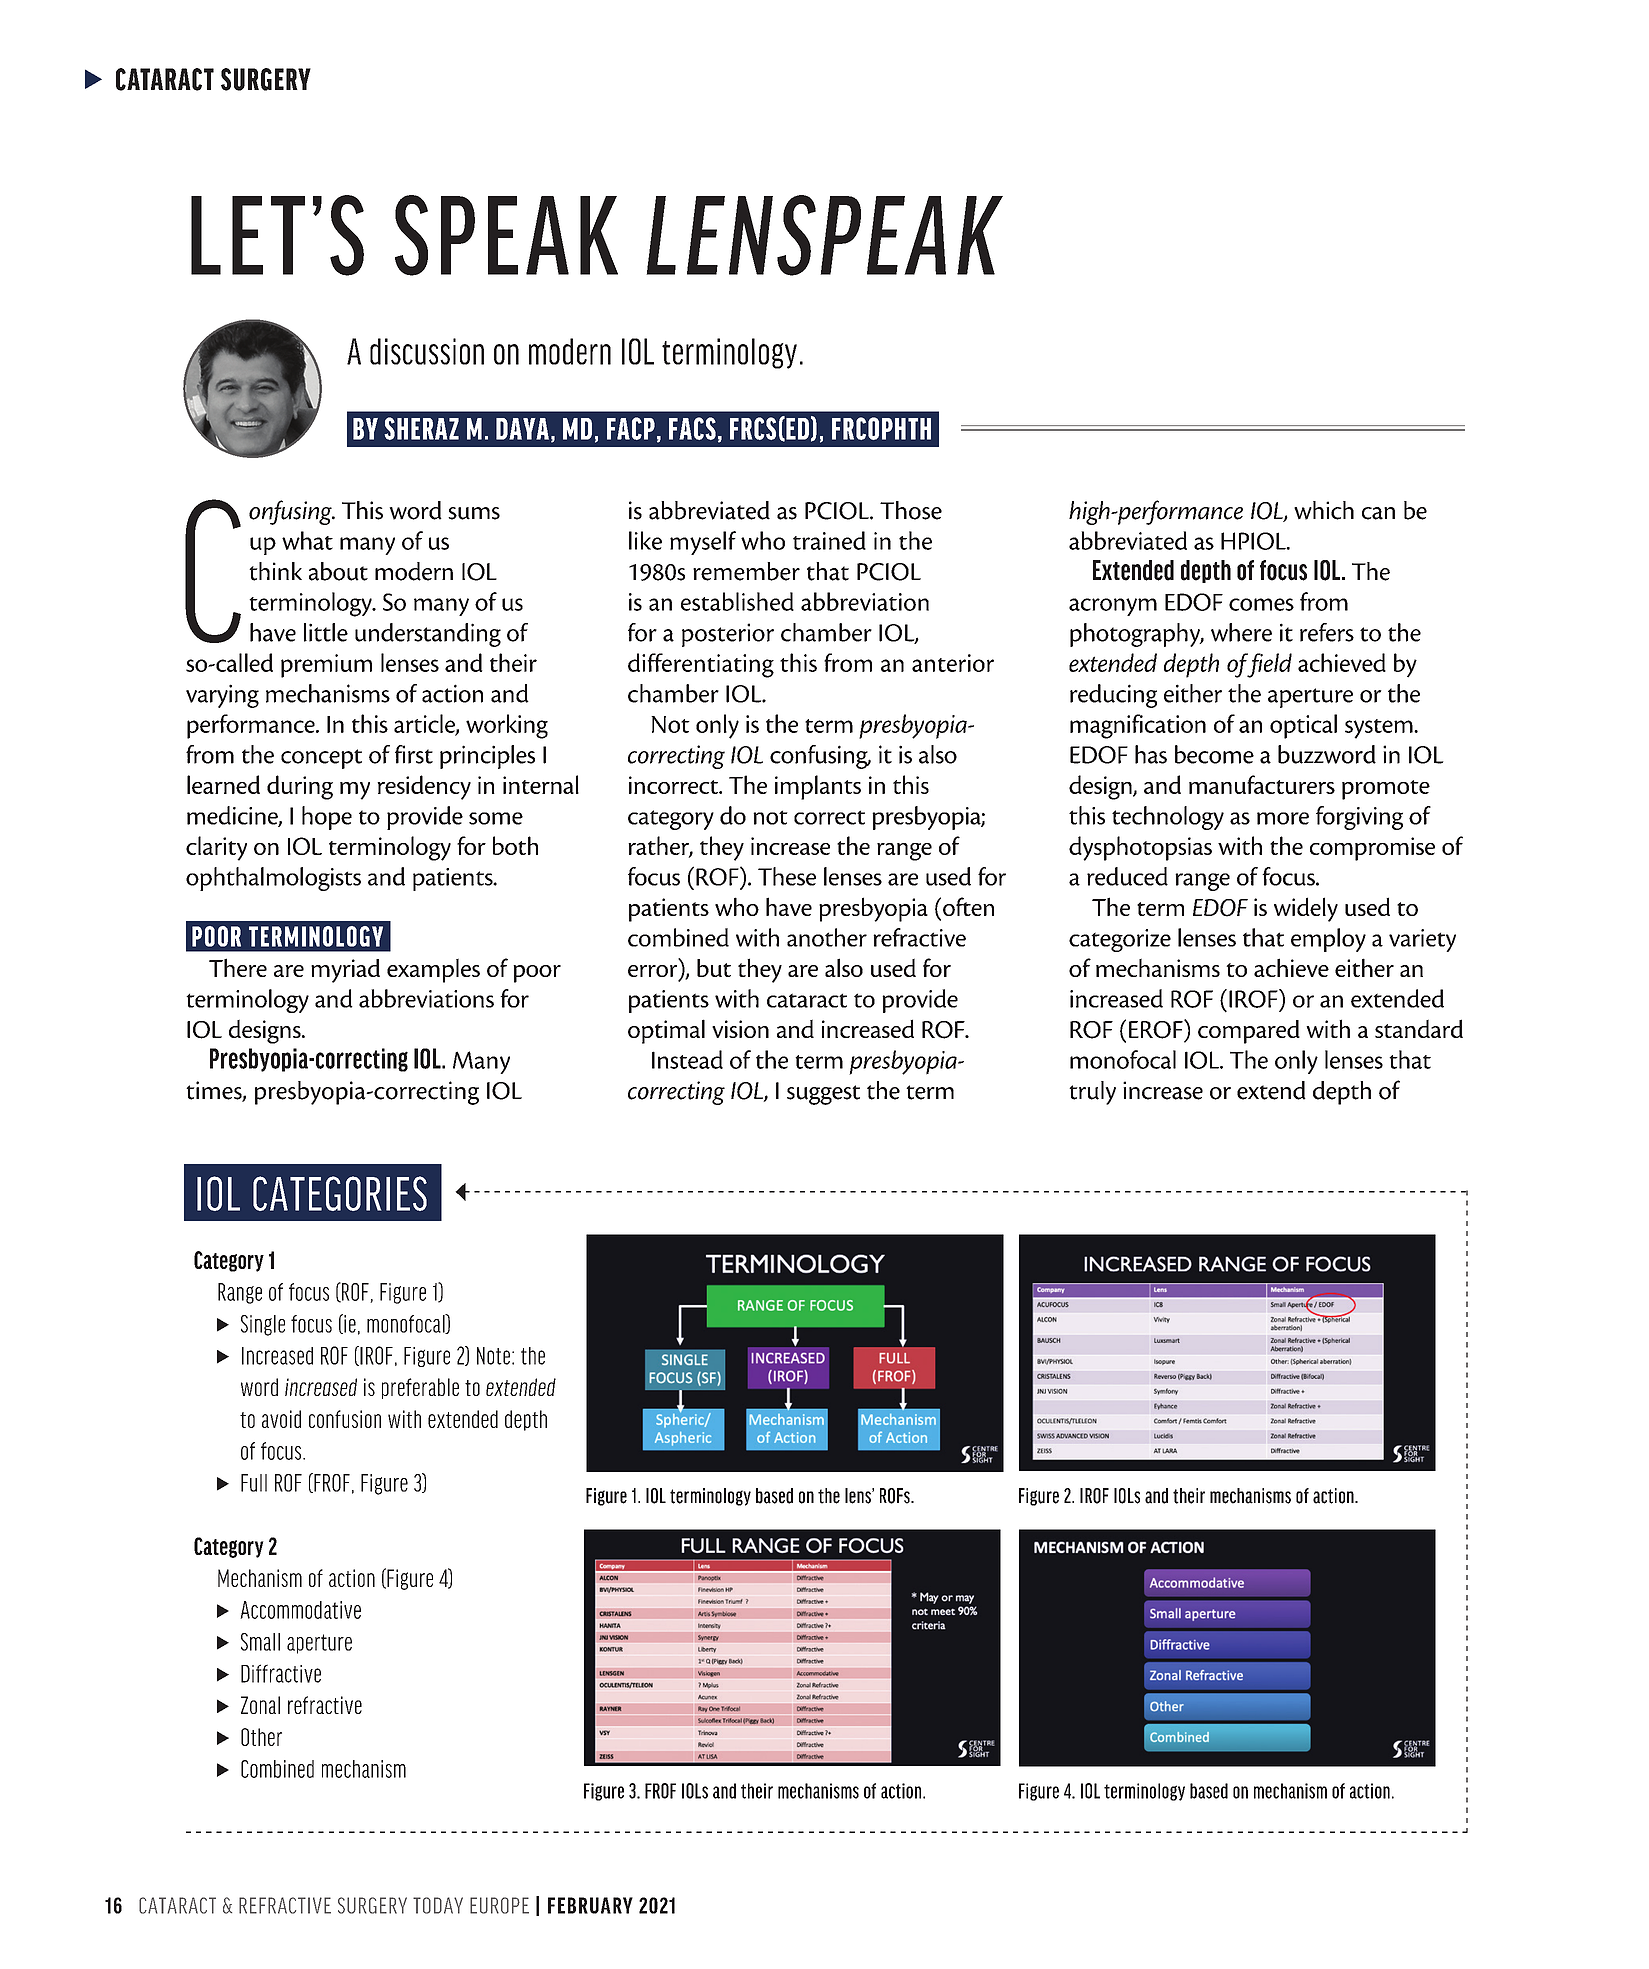 This document has width=1649, height=1969. Describe the element at coordinates (1324, 510) in the document. I see `which` at that location.
